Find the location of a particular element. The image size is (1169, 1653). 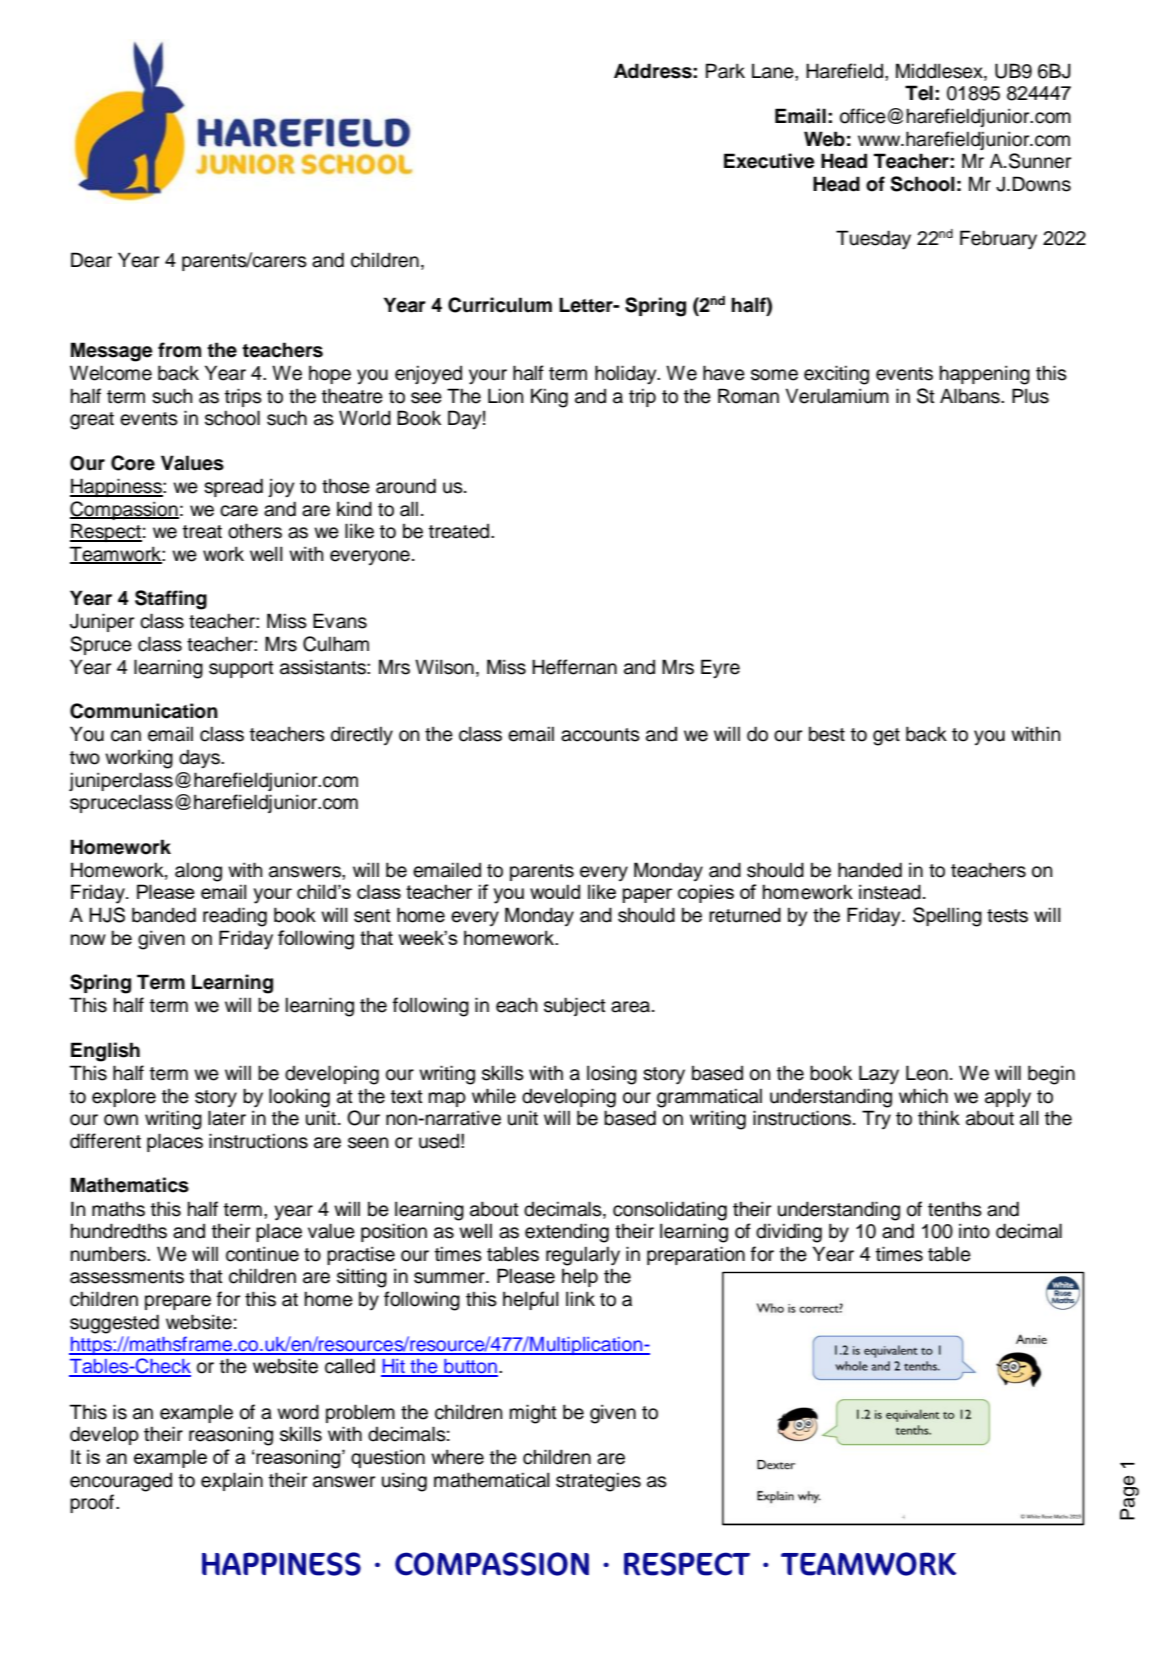

Park is located at coordinates (725, 71).
